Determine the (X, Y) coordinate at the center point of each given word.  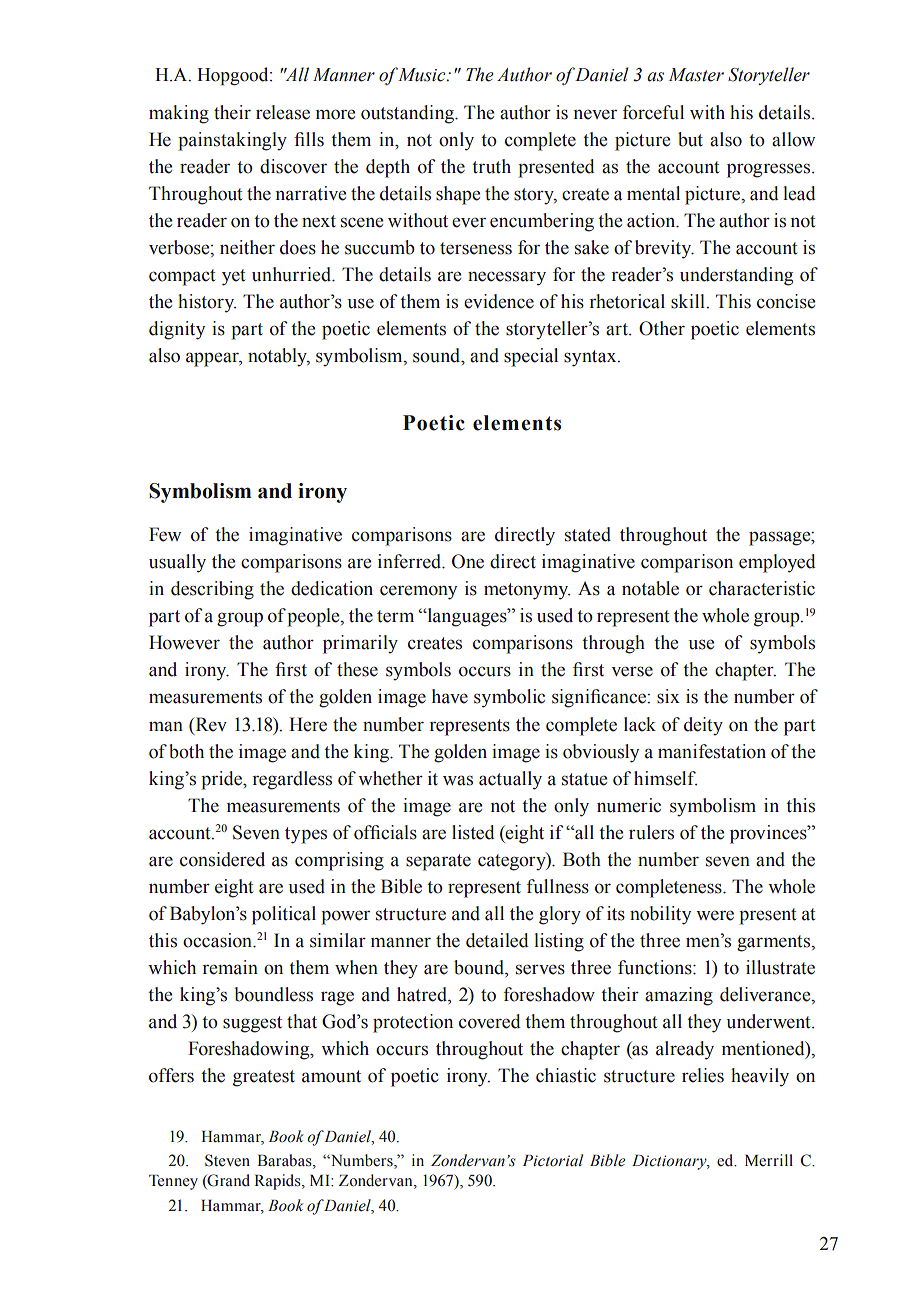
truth (491, 166)
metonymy (527, 591)
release (283, 112)
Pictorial (552, 1160)
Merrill (769, 1160)
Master (696, 75)
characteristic (762, 588)
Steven (227, 1160)
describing (212, 590)
